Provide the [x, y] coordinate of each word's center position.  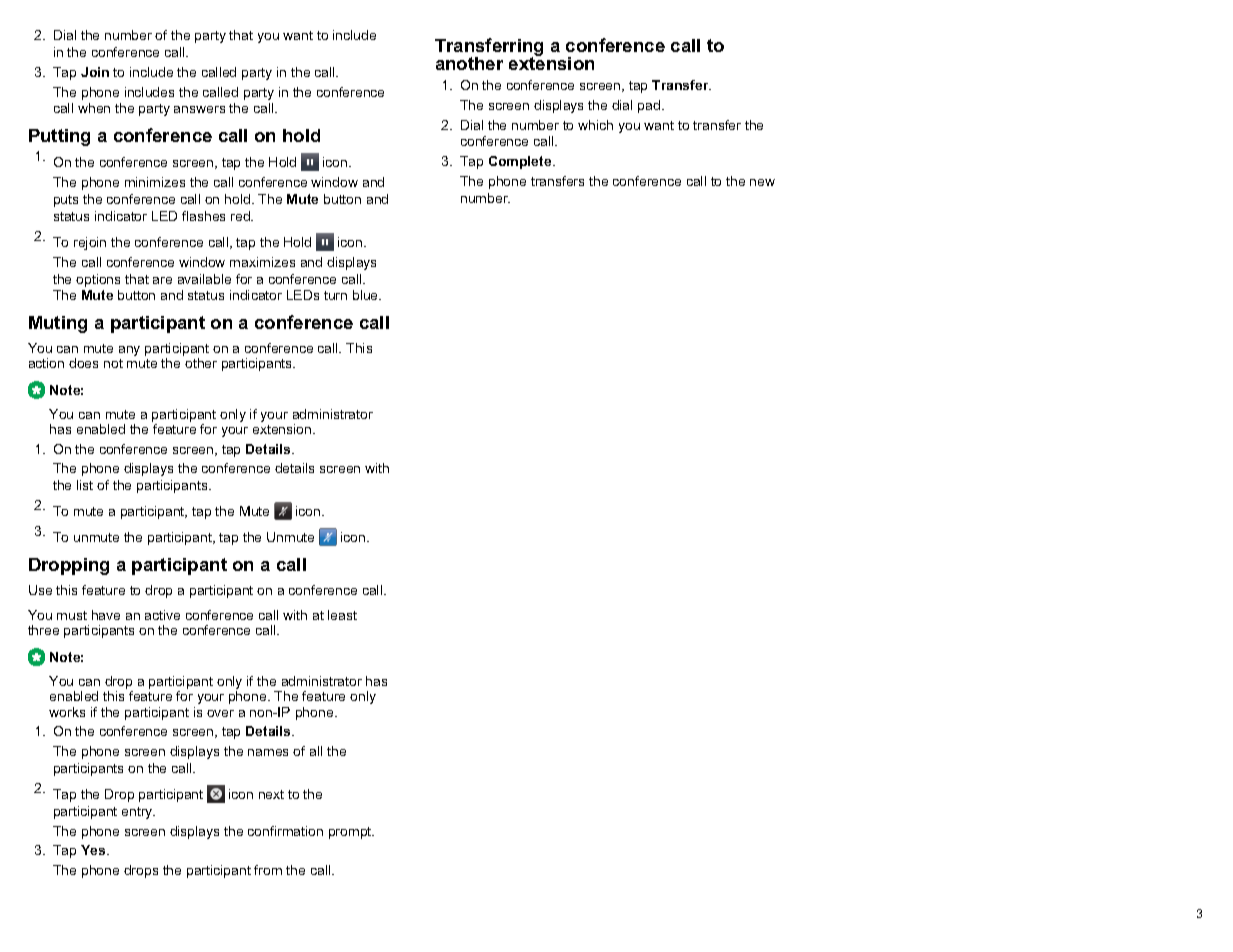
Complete [521, 162]
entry [138, 813]
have [106, 615]
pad [650, 106]
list [85, 485]
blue [367, 295]
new [762, 182]
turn [335, 295]
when [94, 108]
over [220, 713]
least [342, 615]
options [98, 280]
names [268, 752]
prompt [351, 833]
